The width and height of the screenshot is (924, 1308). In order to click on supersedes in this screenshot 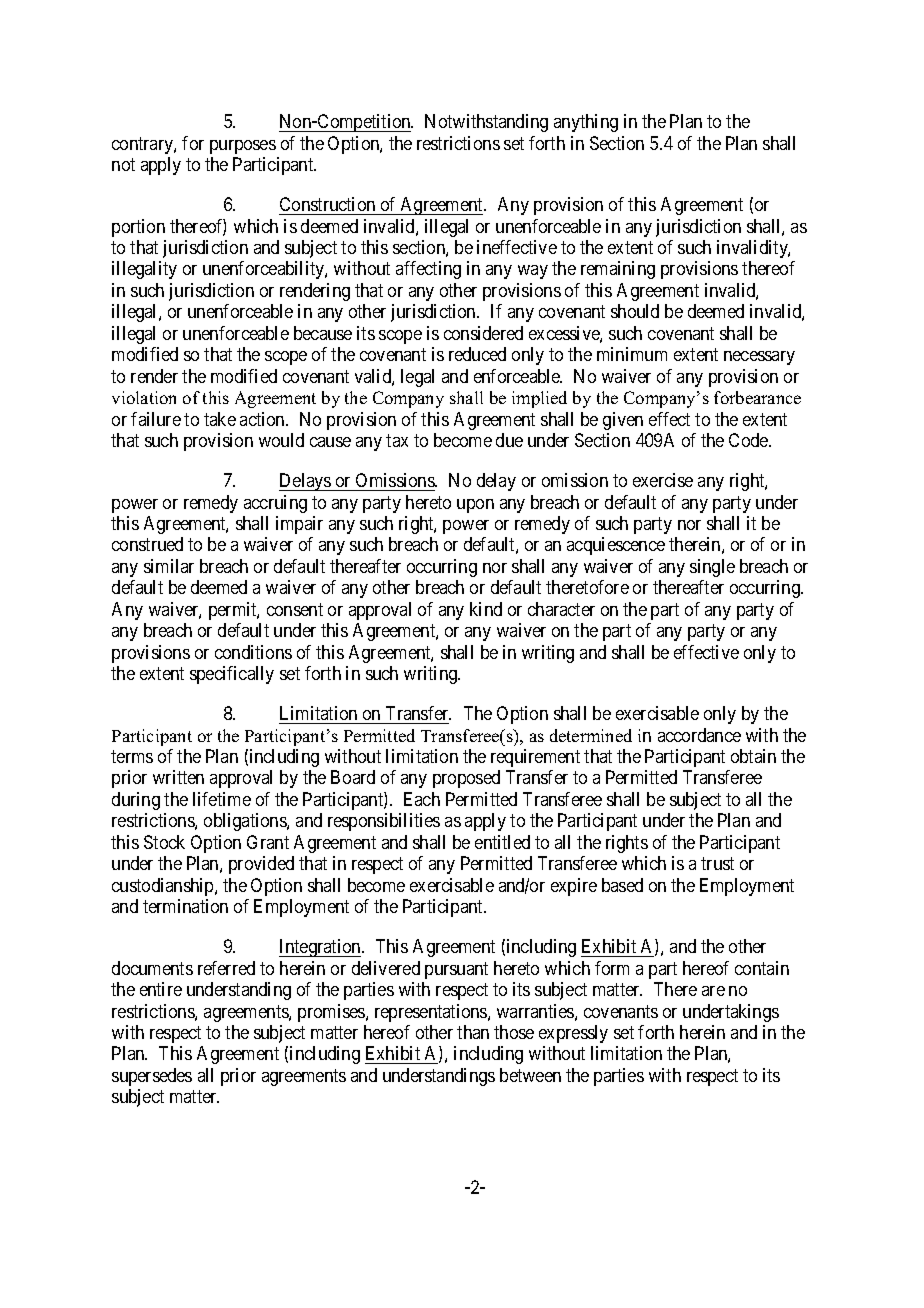, I will do `click(152, 1077)`.
